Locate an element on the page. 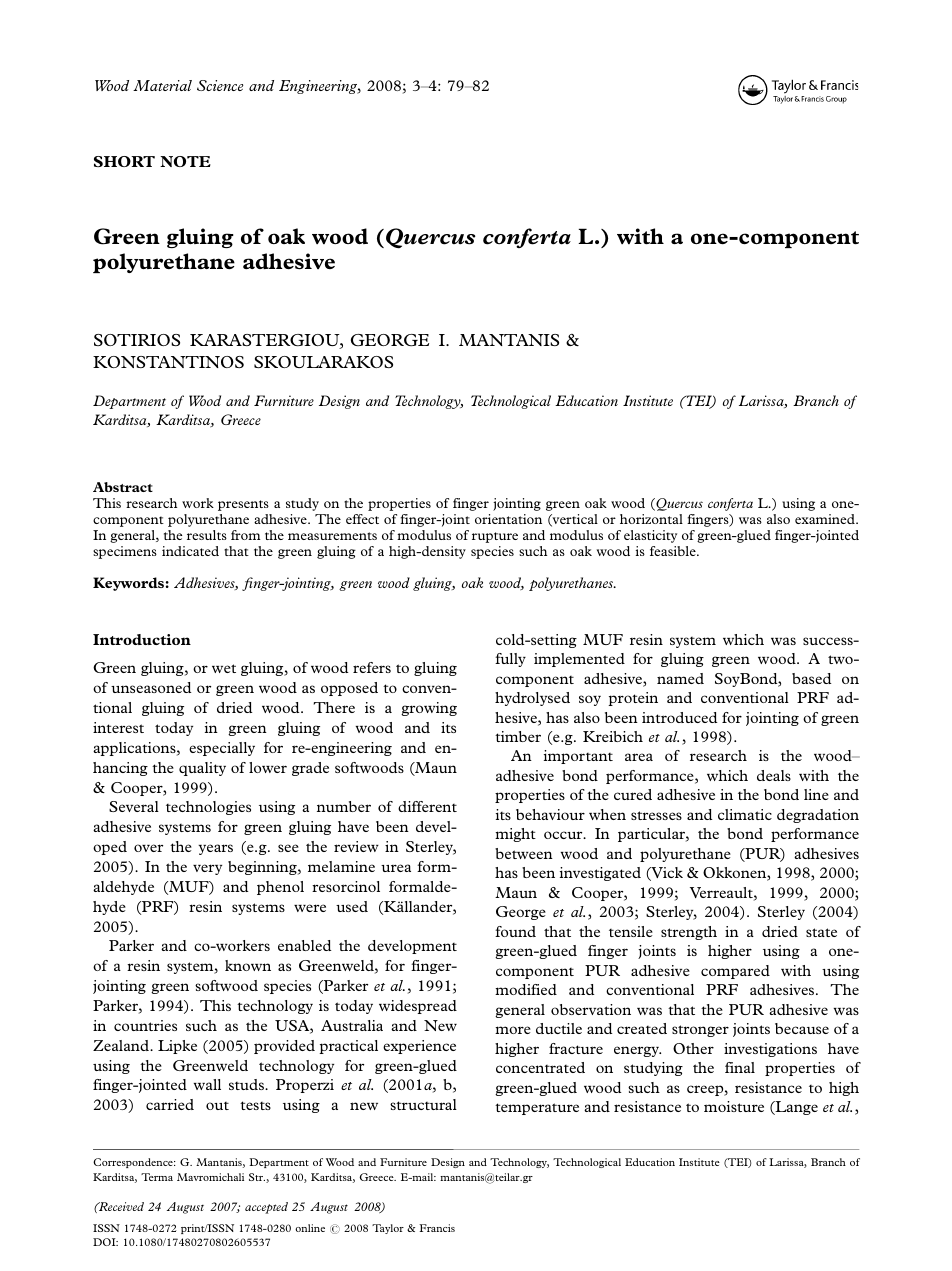 This page has height=1271, width=952. years is located at coordinates (215, 849).
